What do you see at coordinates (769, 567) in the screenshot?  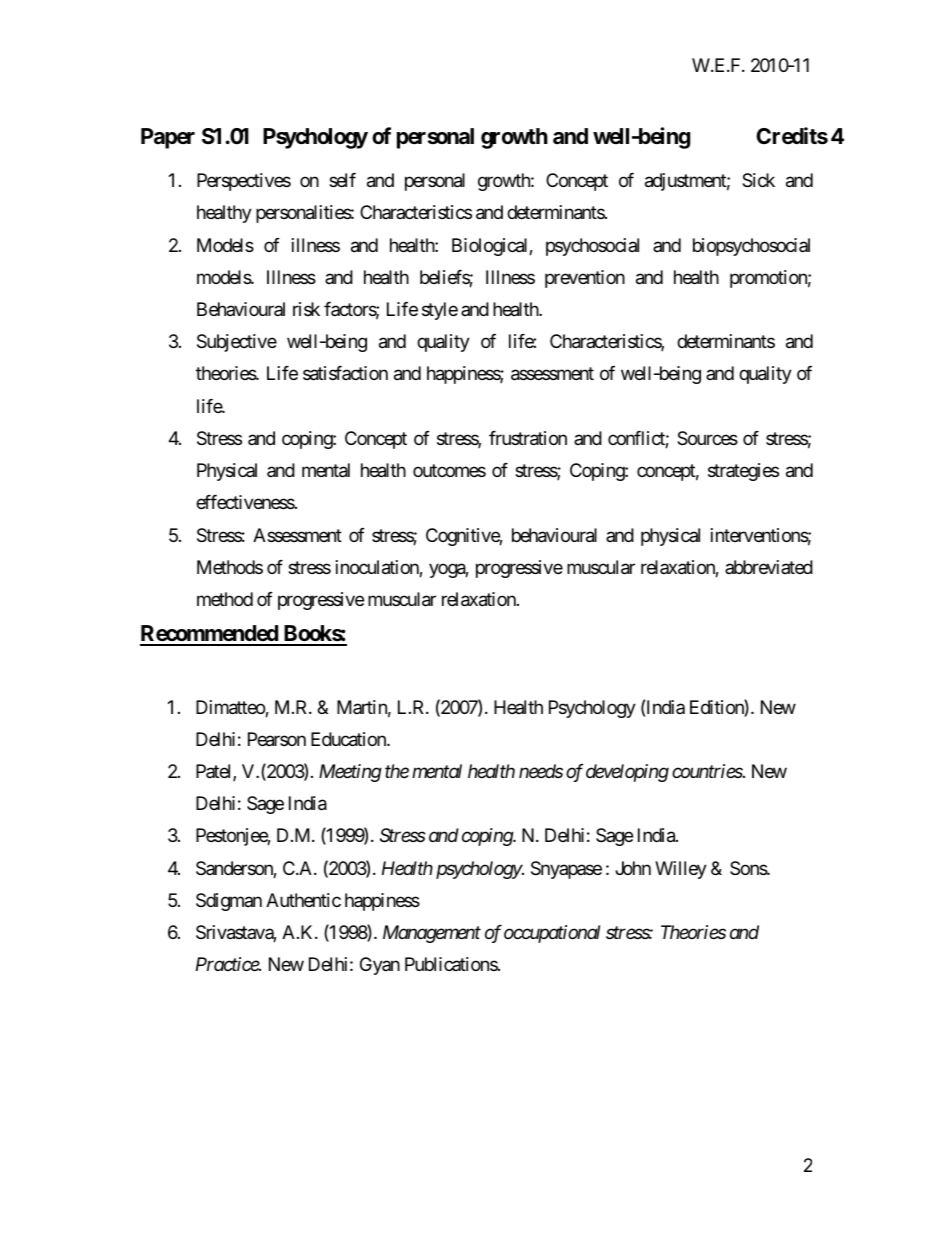 I see `abbreviated` at bounding box center [769, 567].
